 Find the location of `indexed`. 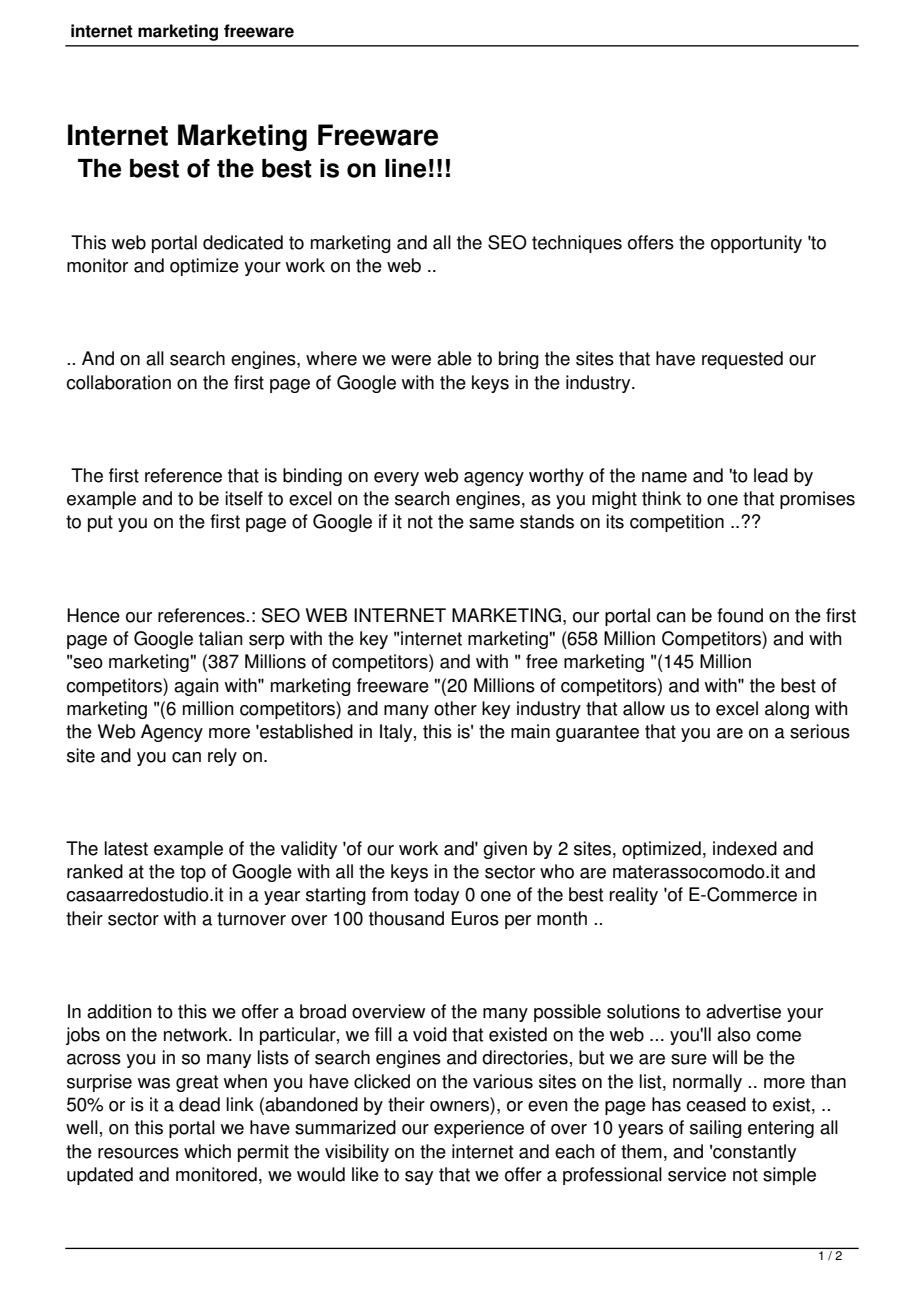

indexed is located at coordinates (745, 848).
